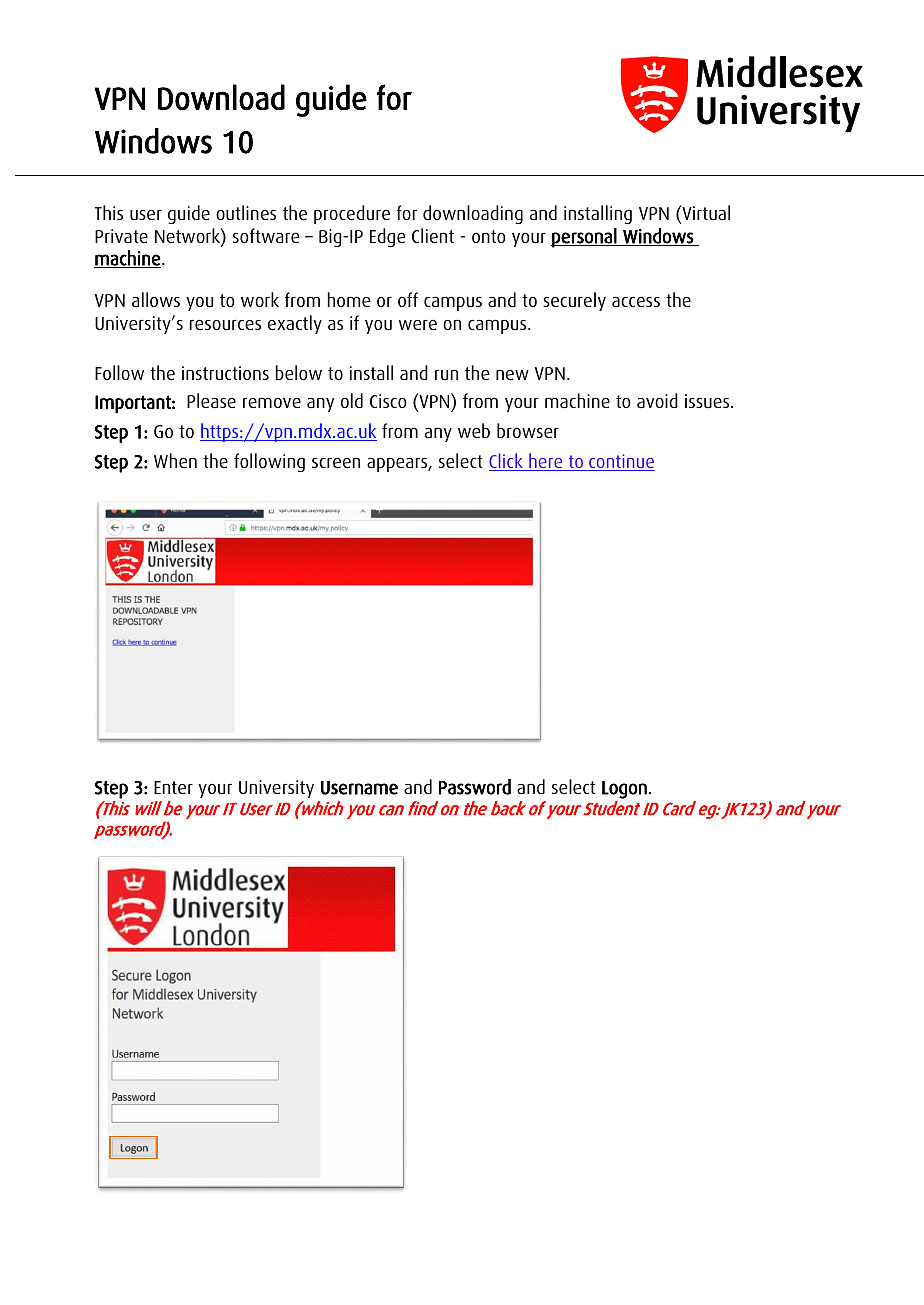  I want to click on screen, so click(336, 463).
